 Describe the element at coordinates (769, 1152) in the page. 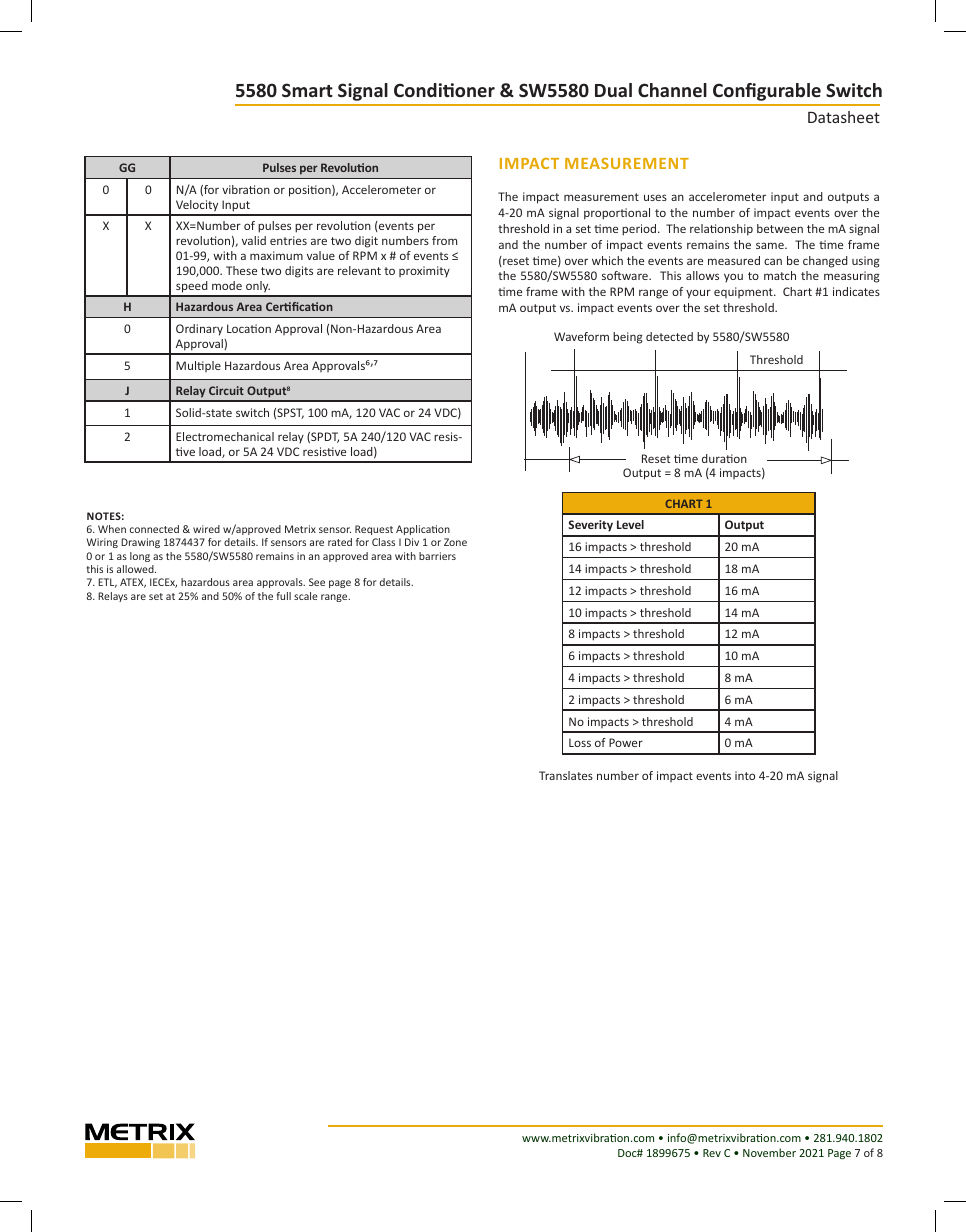

I see `November` at that location.
